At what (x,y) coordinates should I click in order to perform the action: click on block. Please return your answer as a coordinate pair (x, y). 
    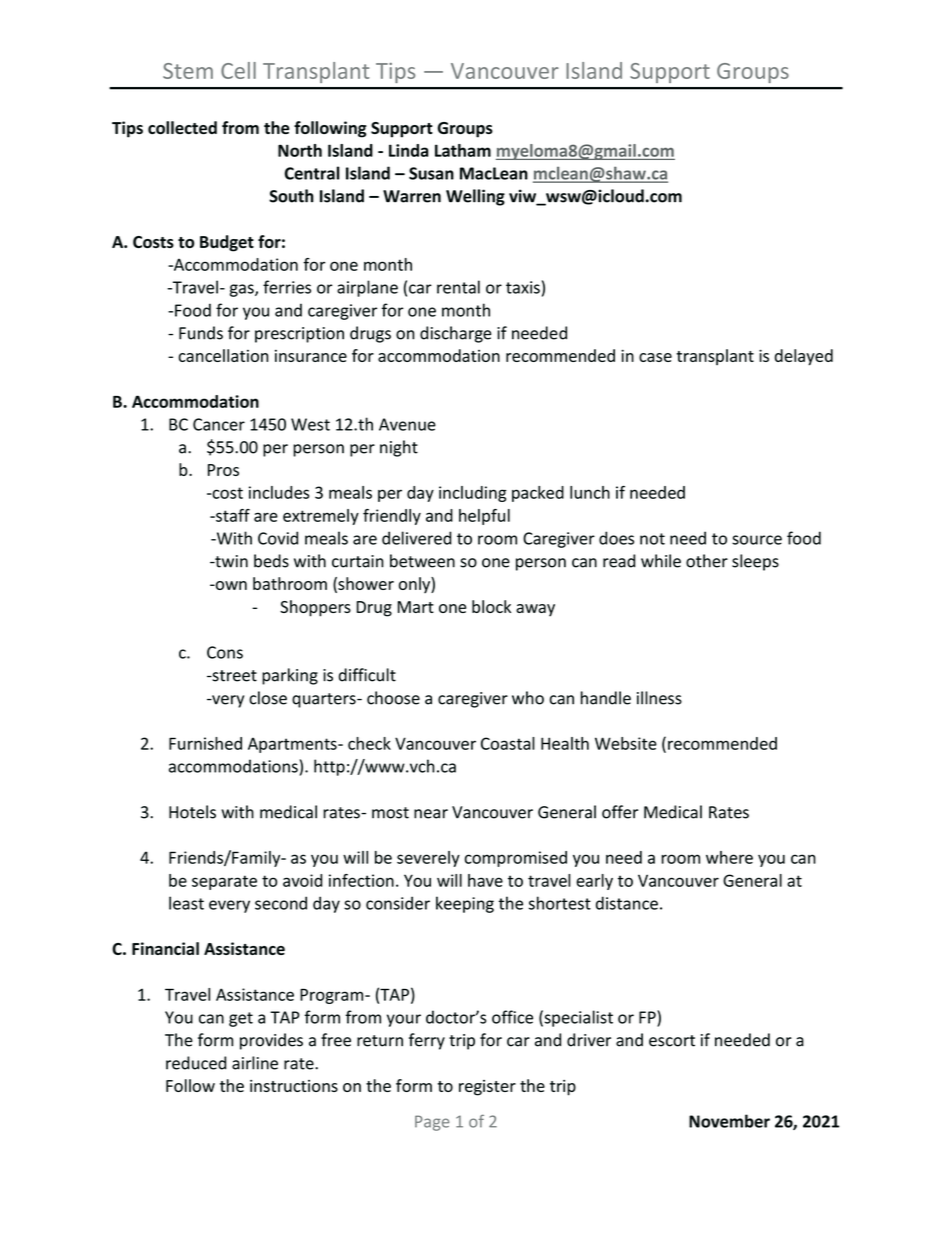
    Looking at the image, I should click on (491, 606).
